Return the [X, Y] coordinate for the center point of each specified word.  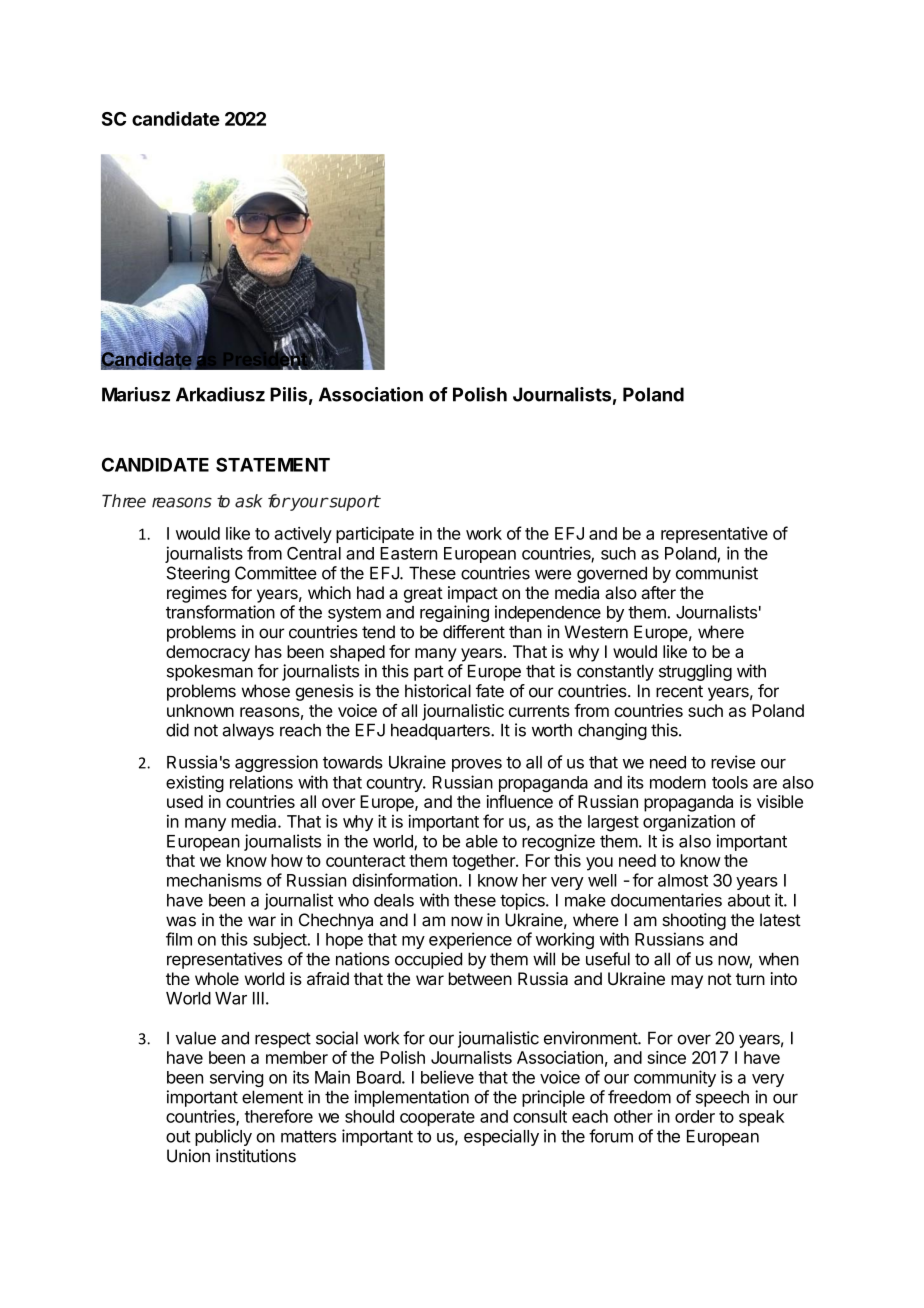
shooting [694, 921]
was [181, 921]
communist [717, 573]
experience [470, 940]
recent [679, 691]
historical [438, 691]
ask [248, 501]
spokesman [210, 672]
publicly [223, 1137]
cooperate [437, 1118]
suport [353, 503]
